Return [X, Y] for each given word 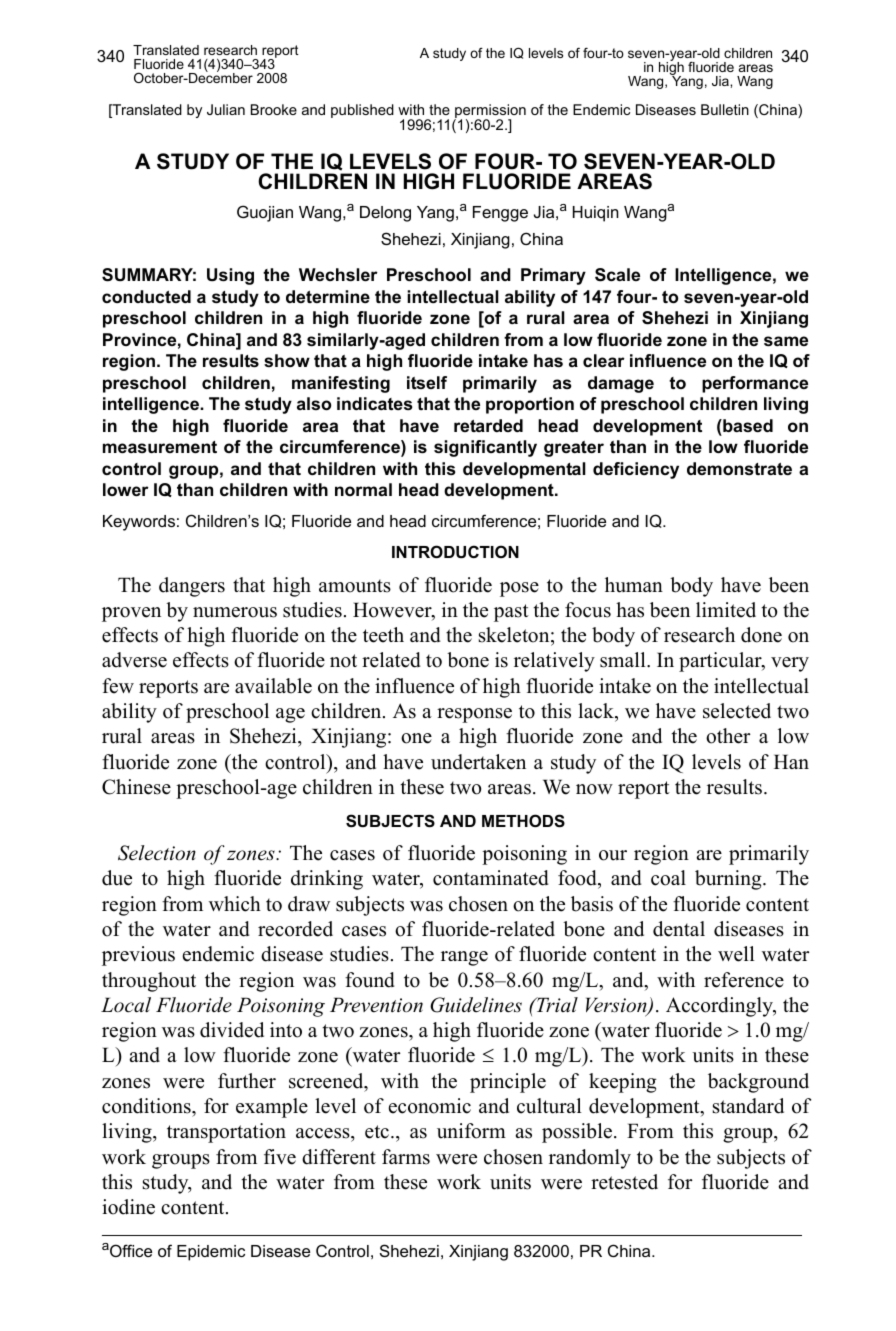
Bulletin [725, 109]
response [474, 715]
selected [737, 711]
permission [490, 112]
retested [624, 1182]
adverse [134, 660]
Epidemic [211, 1253]
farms [406, 1157]
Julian [226, 109]
